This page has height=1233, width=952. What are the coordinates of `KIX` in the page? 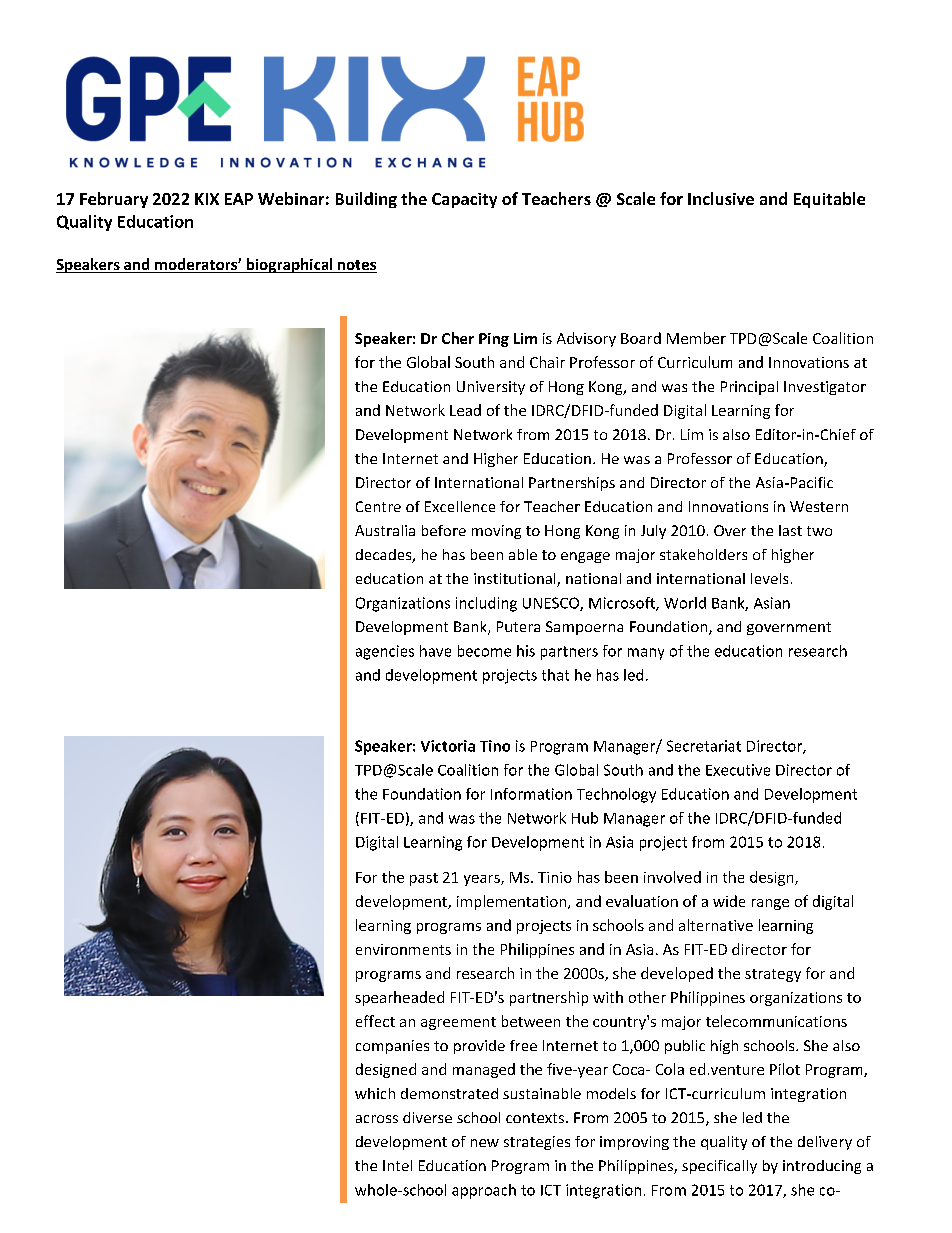 It's located at (207, 199).
